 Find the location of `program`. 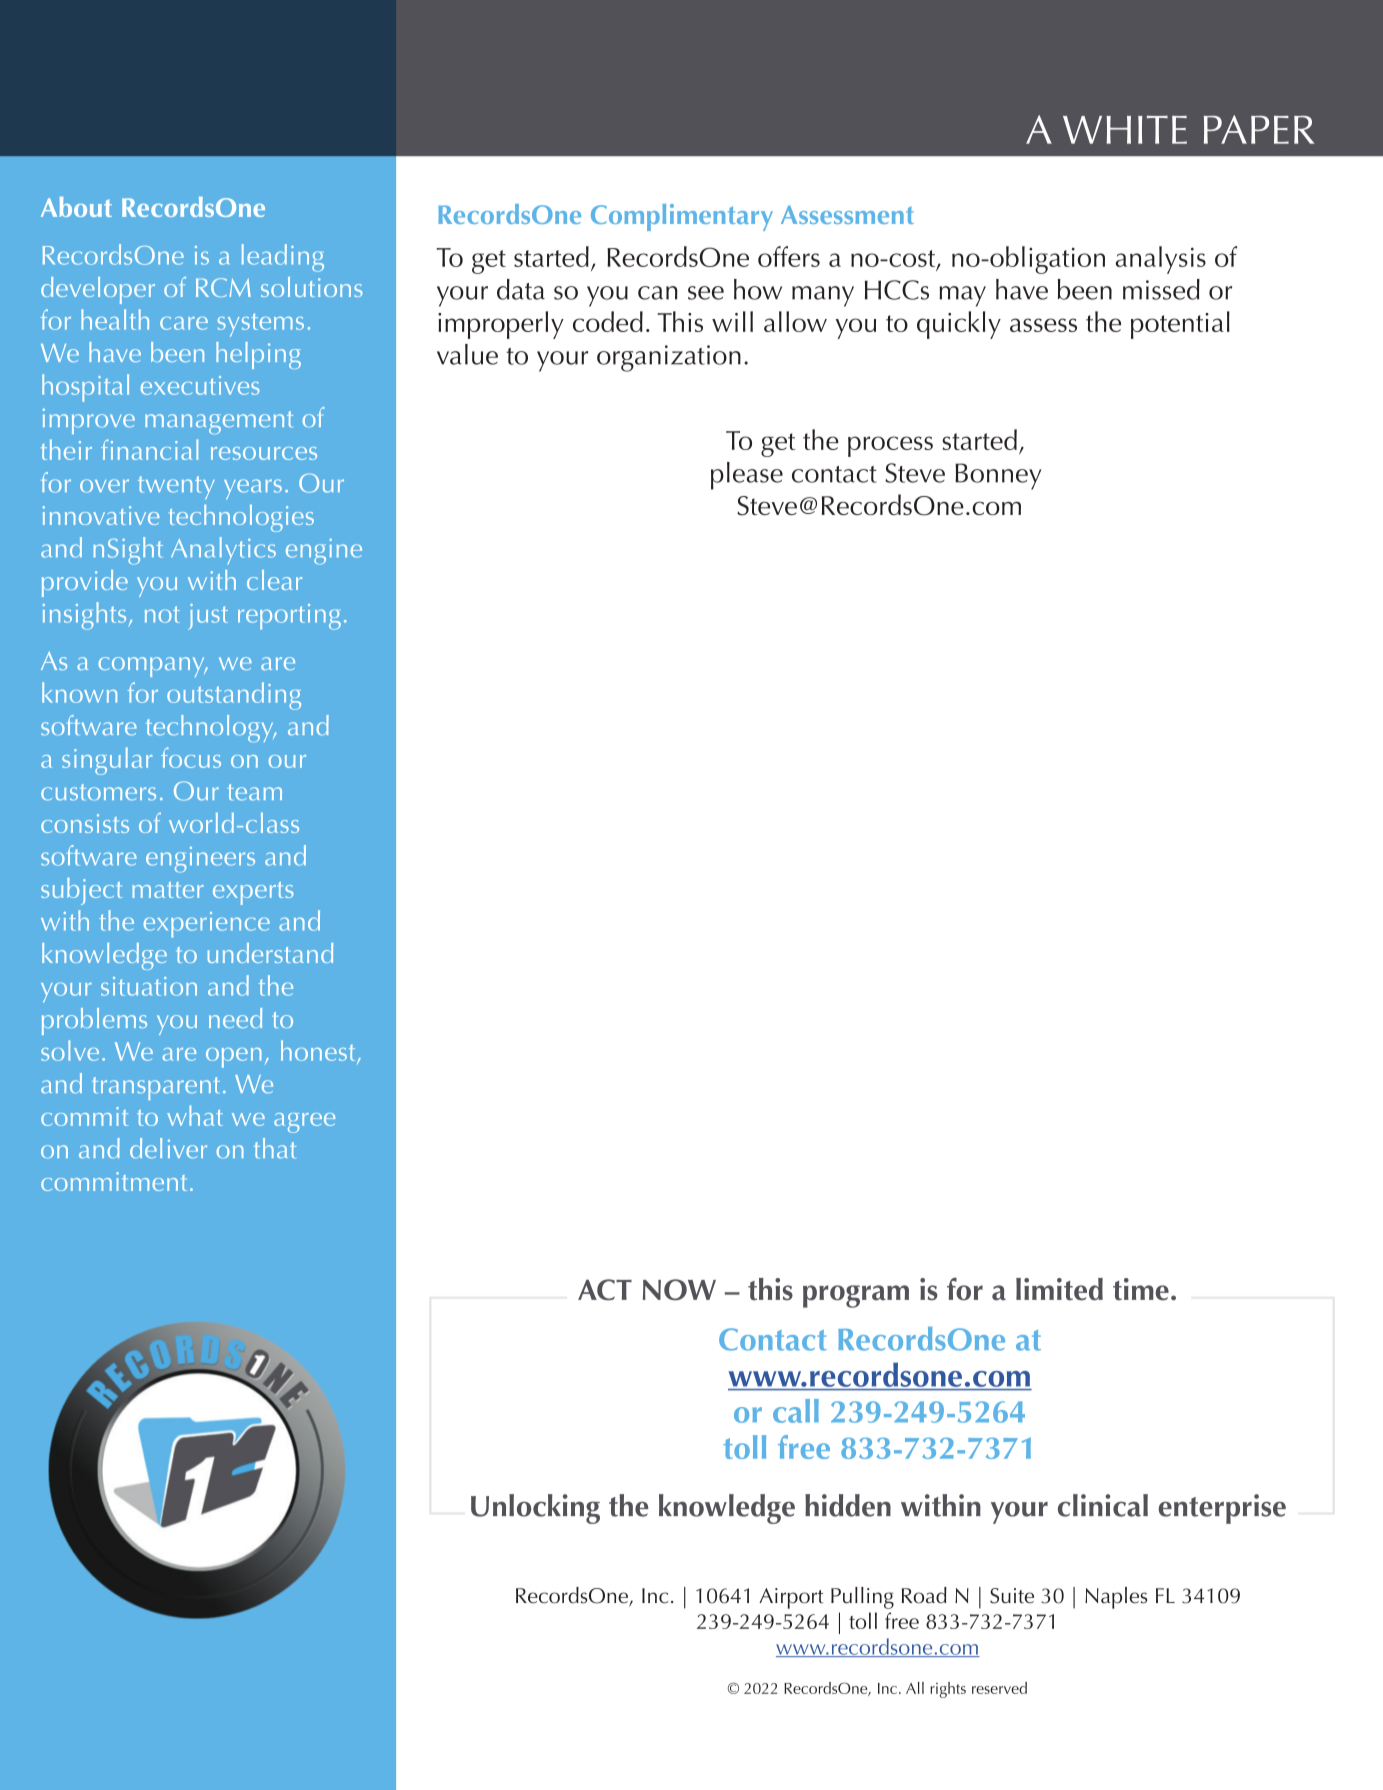

program is located at coordinates (856, 1296).
